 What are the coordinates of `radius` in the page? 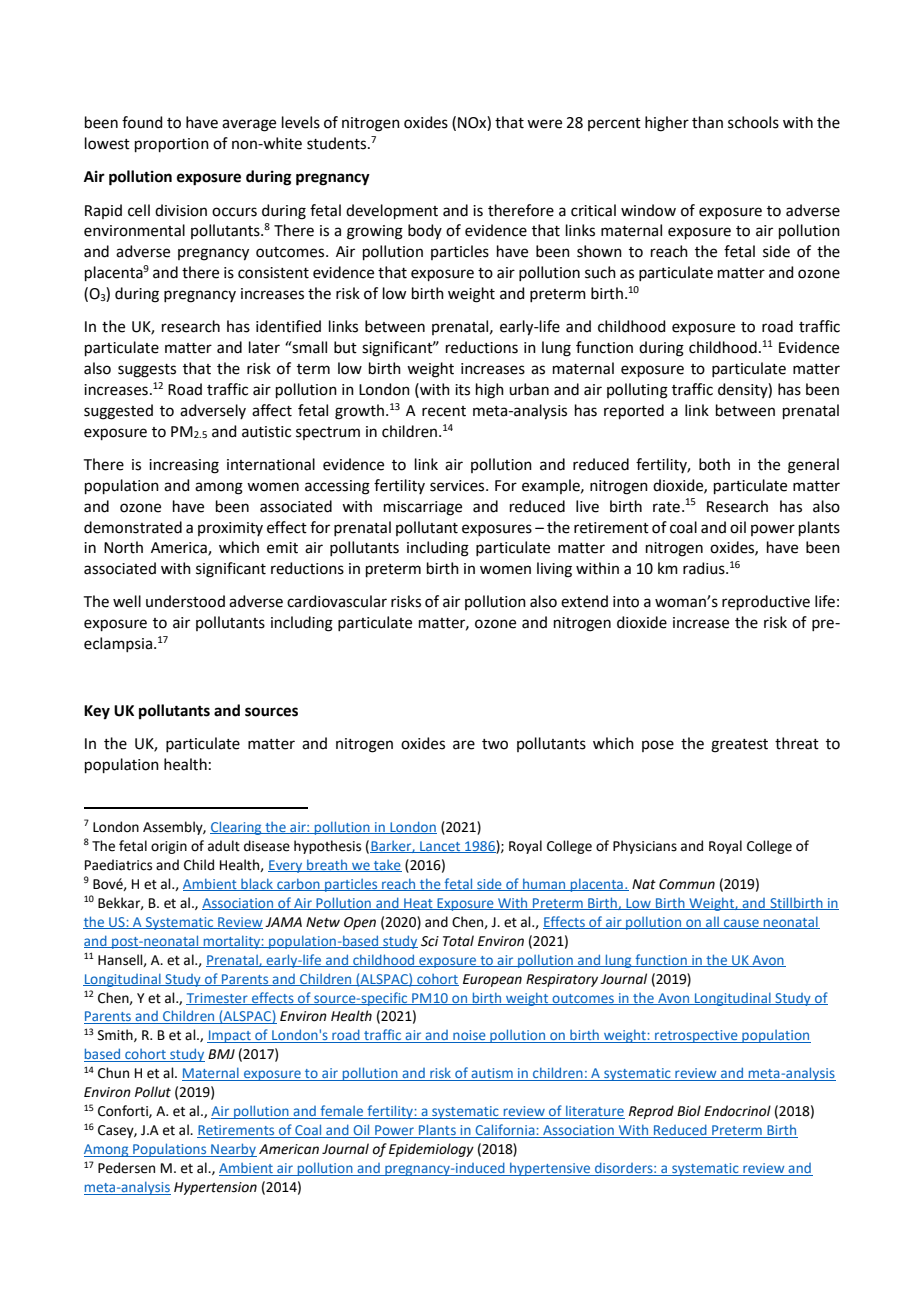 It's located at (705, 568).
